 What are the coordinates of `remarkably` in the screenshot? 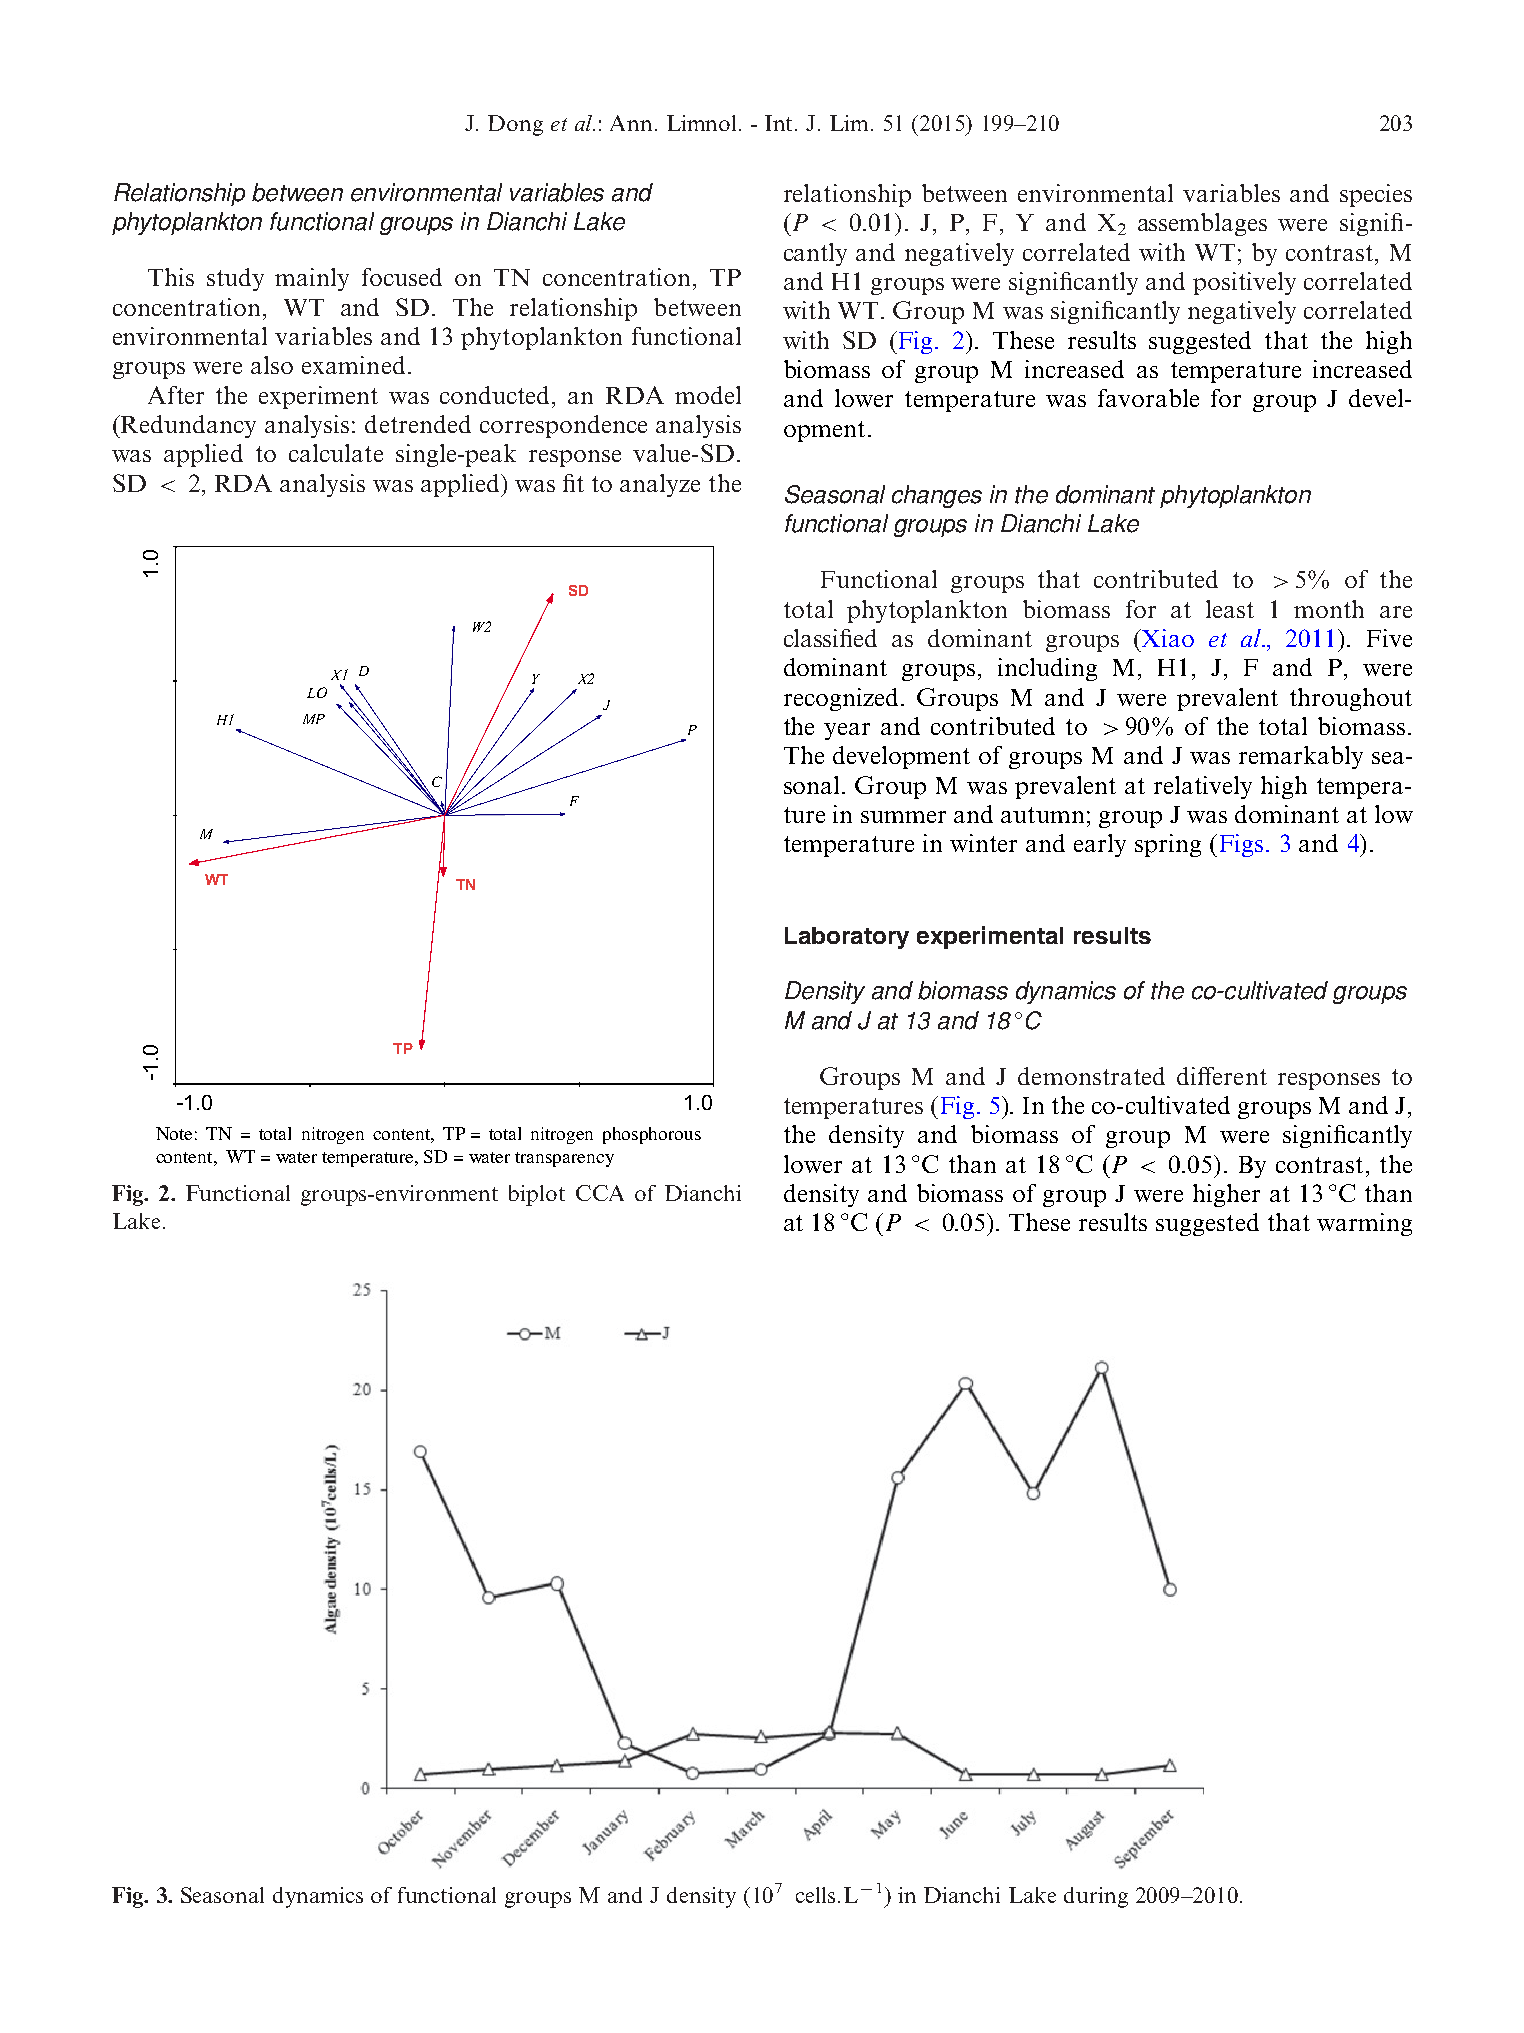 It's located at (1301, 757).
